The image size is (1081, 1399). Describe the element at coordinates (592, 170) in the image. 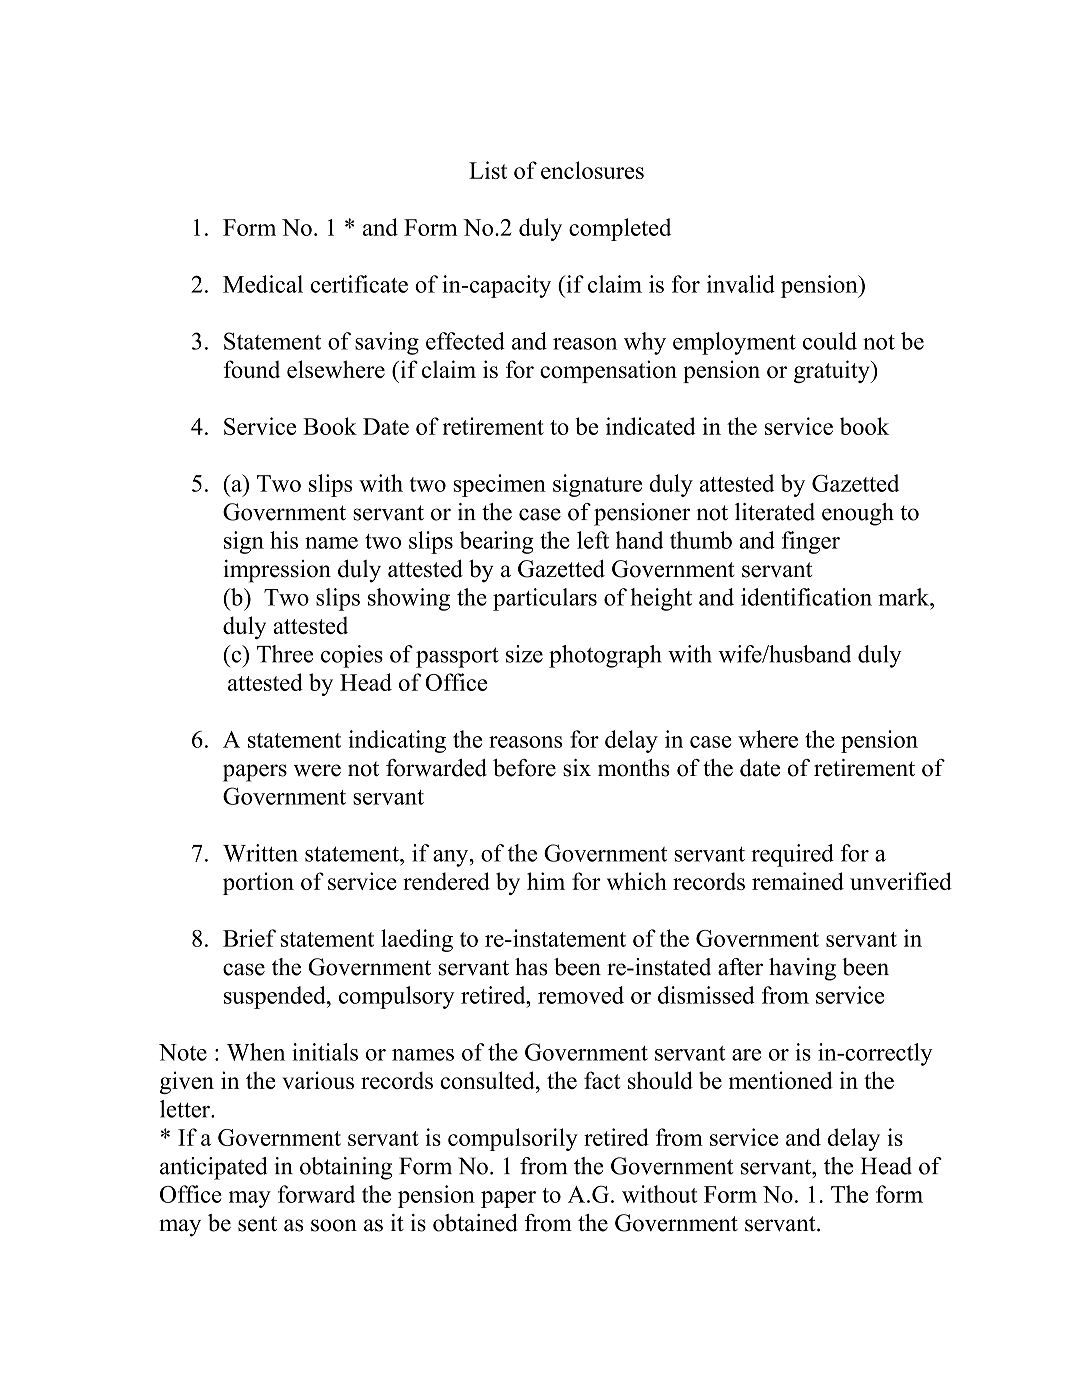

I see `enclosures` at that location.
